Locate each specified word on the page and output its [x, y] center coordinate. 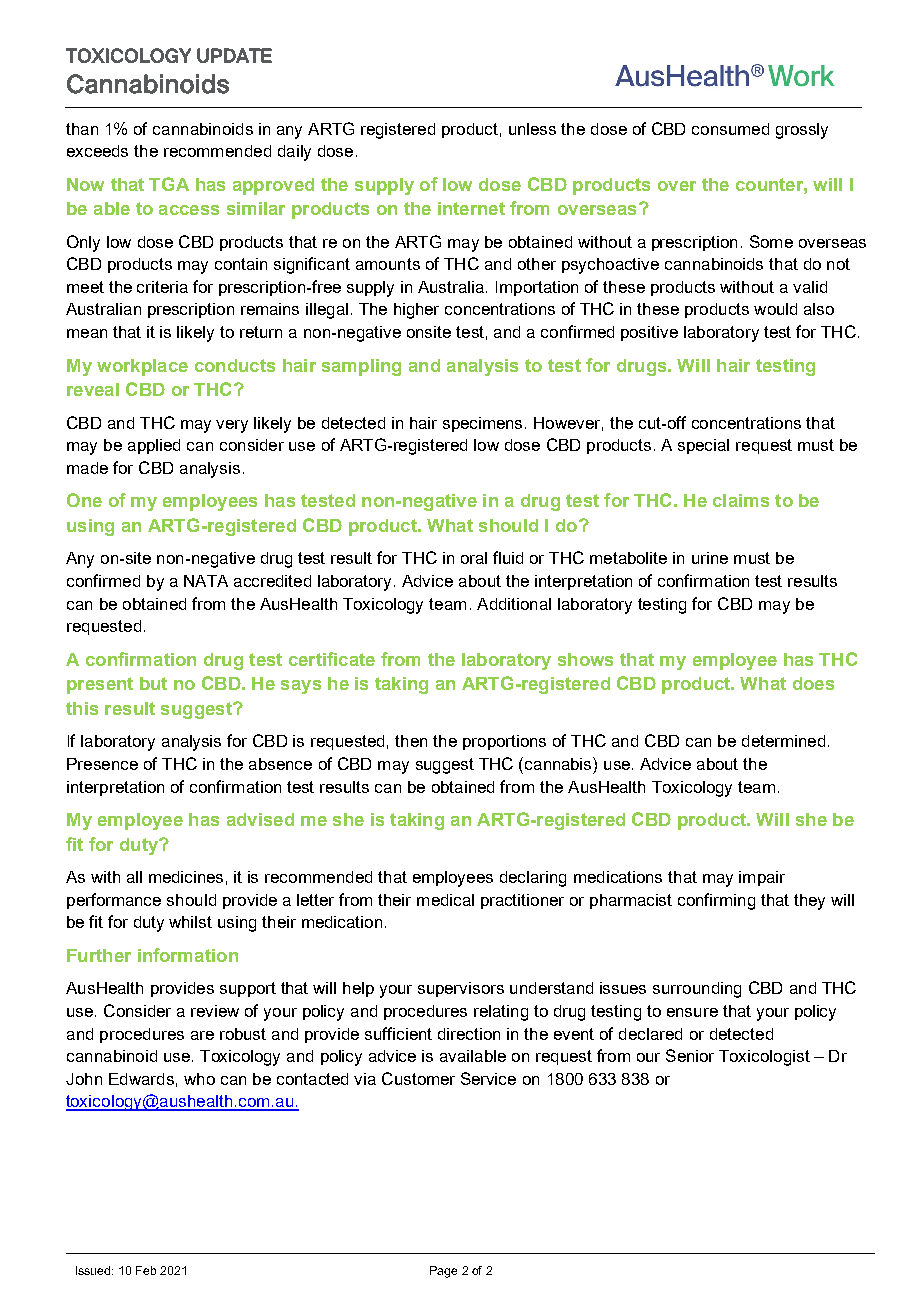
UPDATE [234, 55]
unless [532, 129]
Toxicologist [764, 1058]
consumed [730, 129]
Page [443, 1272]
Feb [146, 1270]
